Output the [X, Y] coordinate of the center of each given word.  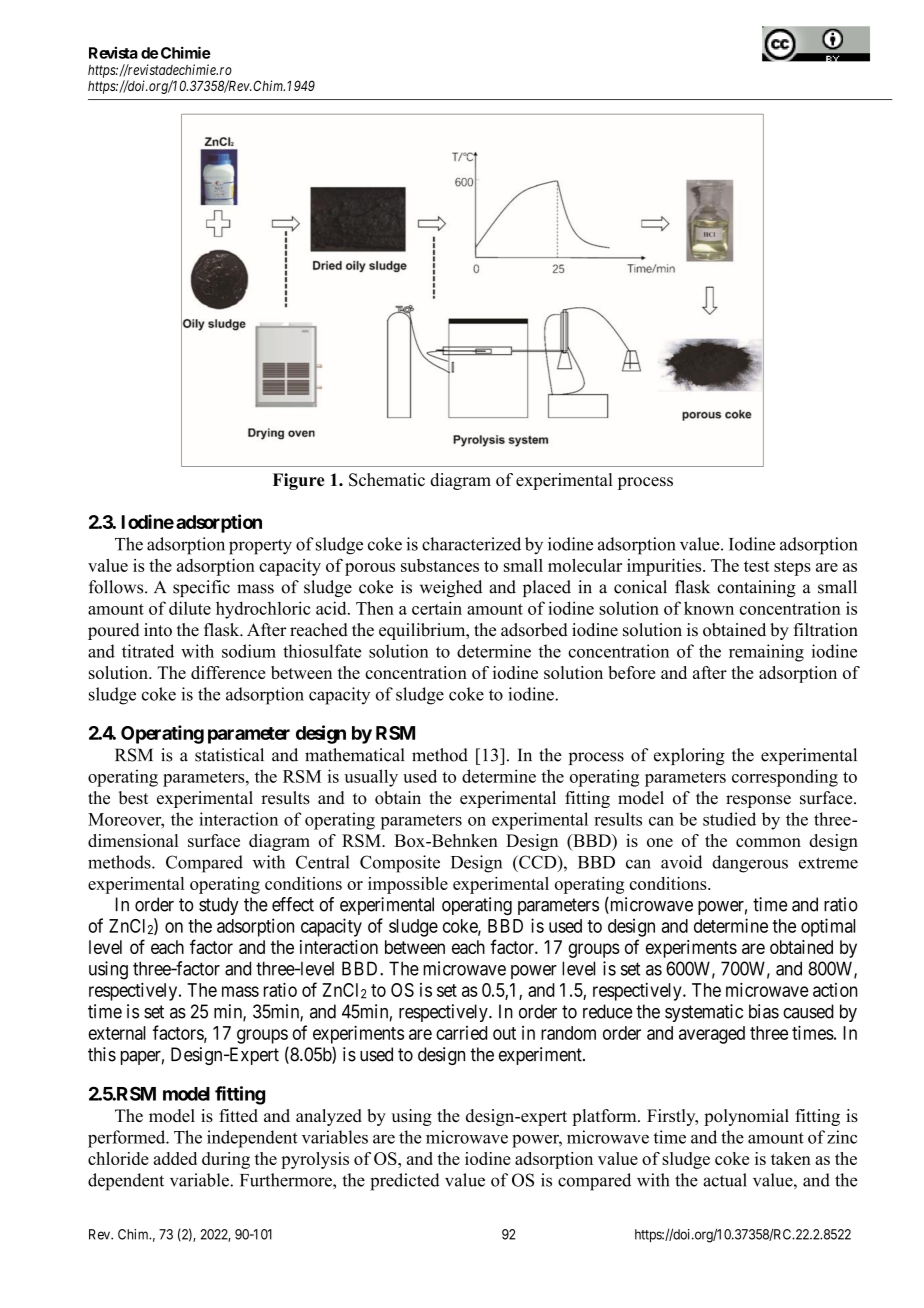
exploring [689, 756]
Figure [298, 481]
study [219, 906]
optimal [828, 927]
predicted [405, 1182]
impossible [408, 885]
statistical [229, 755]
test [757, 566]
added [175, 1158]
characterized [471, 544]
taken [791, 1158]
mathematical [354, 755]
